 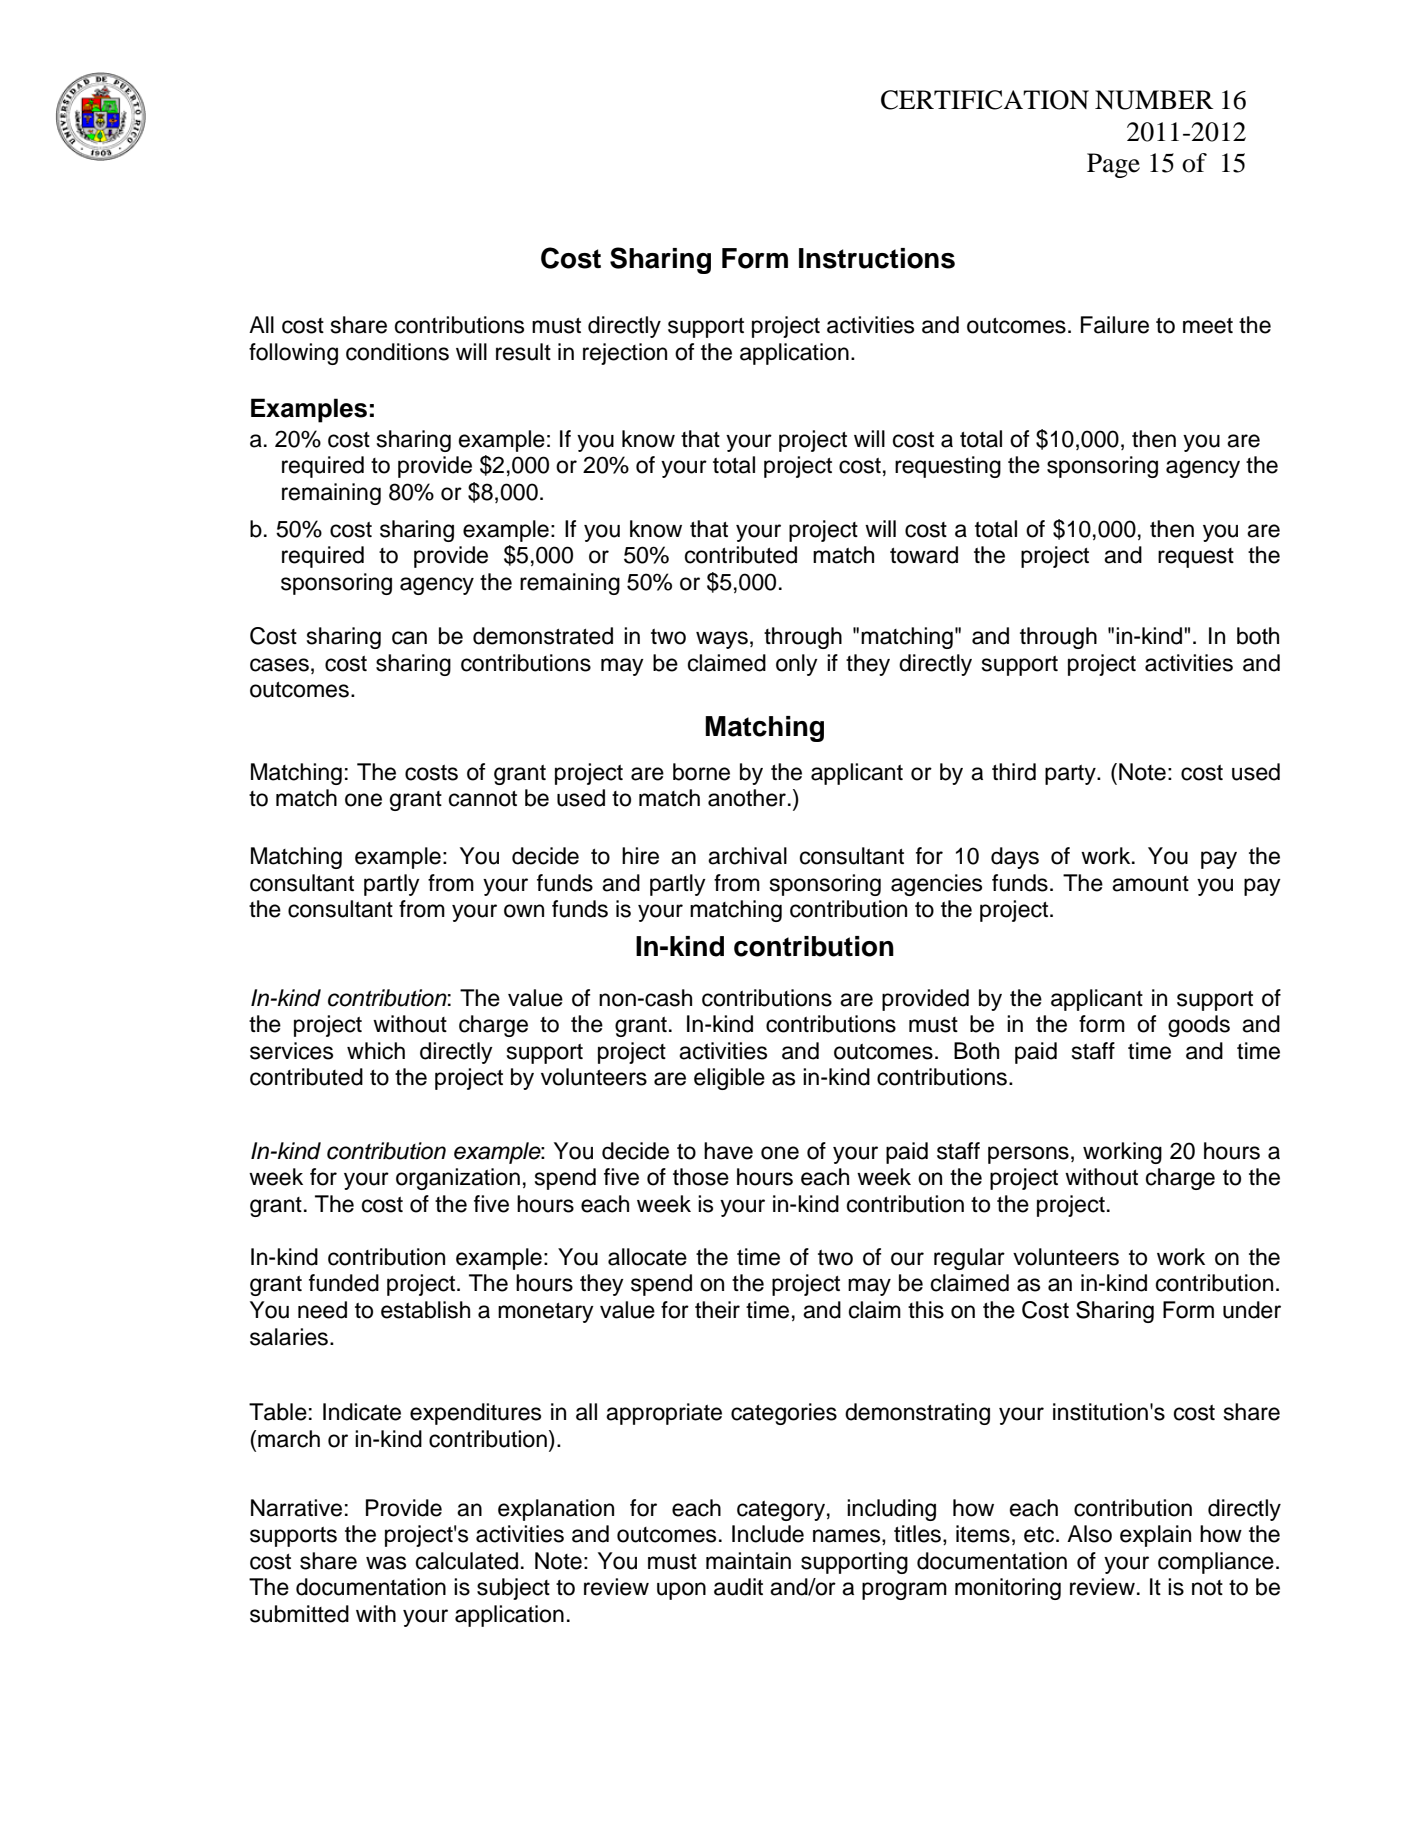 I want to click on conditions, so click(x=397, y=352).
